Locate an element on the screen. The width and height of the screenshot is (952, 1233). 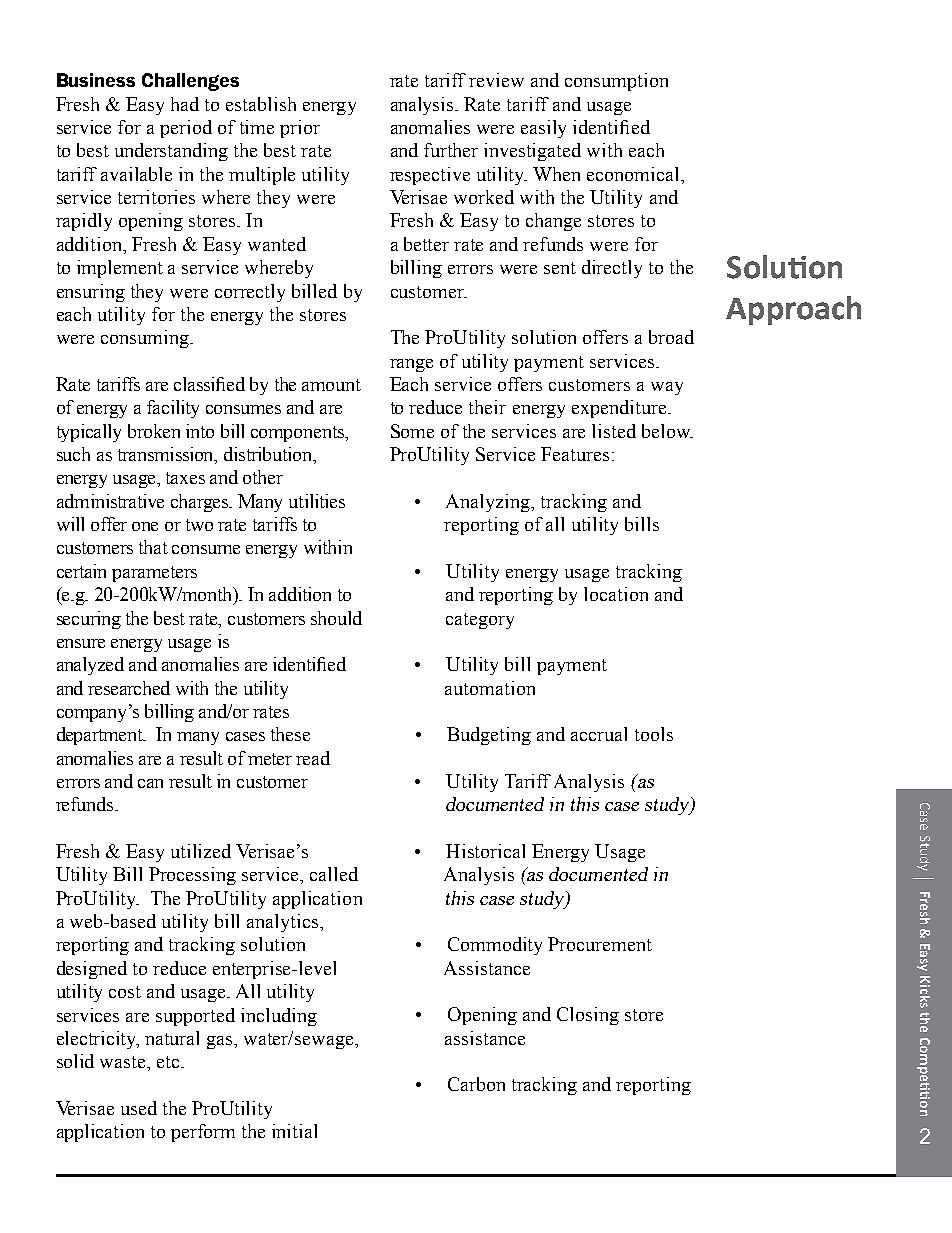
Procurement is located at coordinates (600, 944).
